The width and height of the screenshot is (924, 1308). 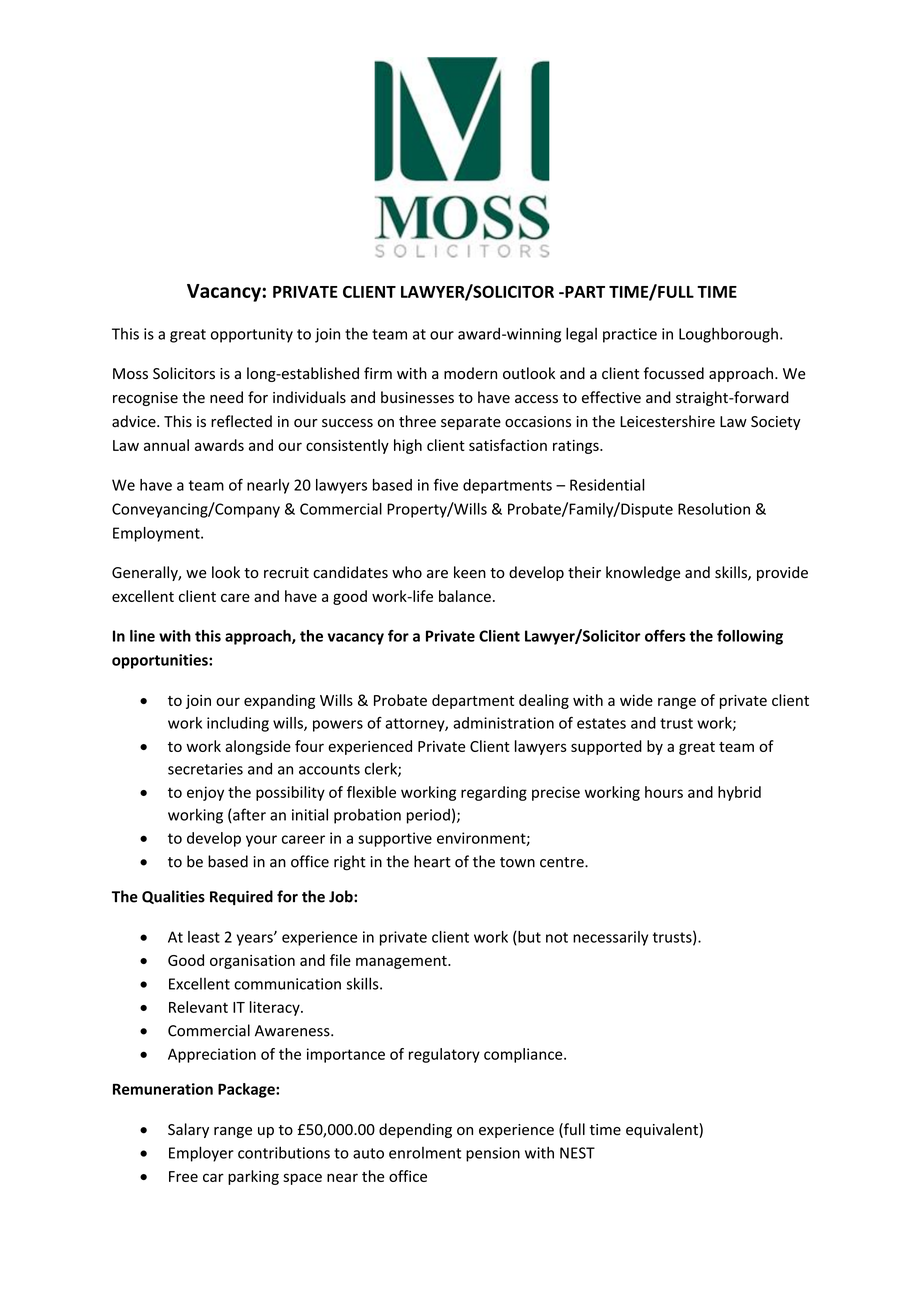 I want to click on opportunity, so click(x=252, y=335).
